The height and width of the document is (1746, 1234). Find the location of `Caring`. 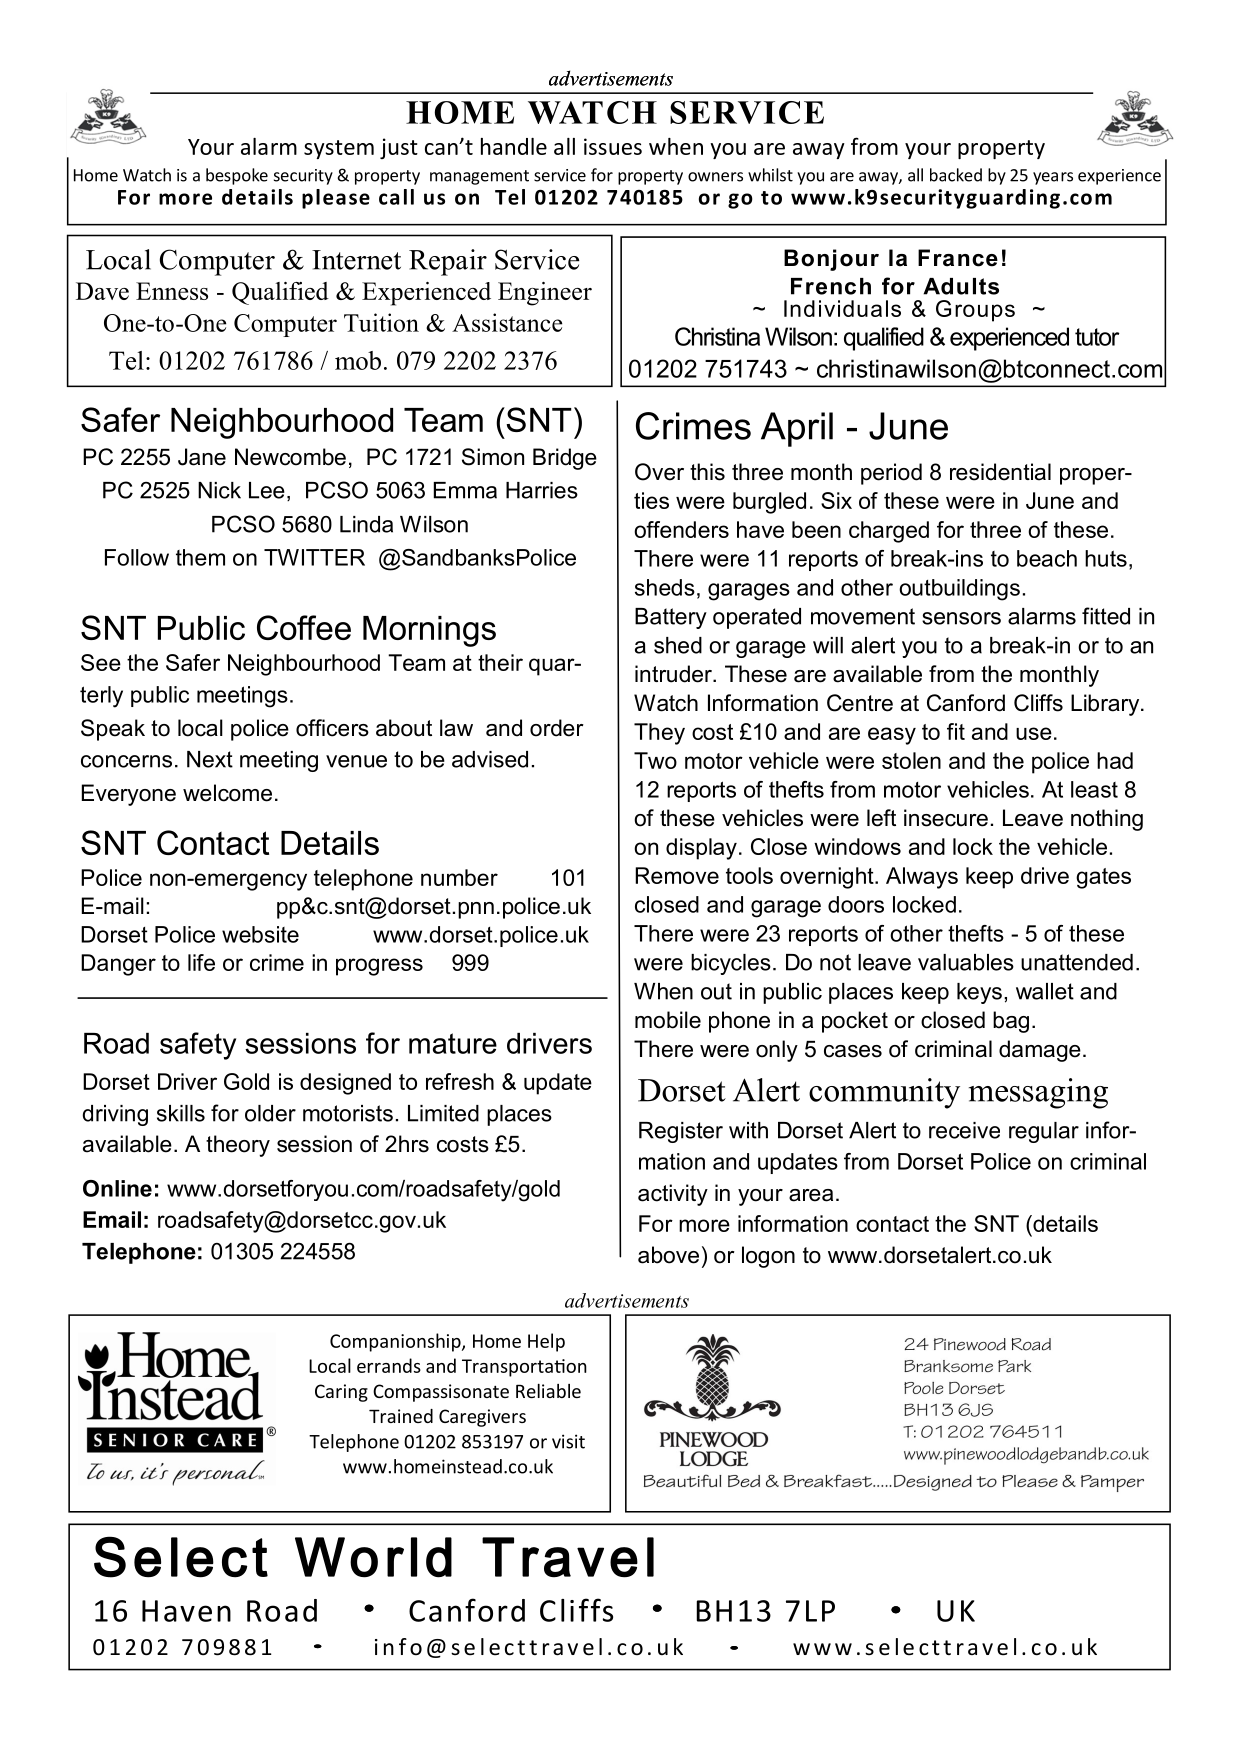

Caring is located at coordinates (341, 1393).
